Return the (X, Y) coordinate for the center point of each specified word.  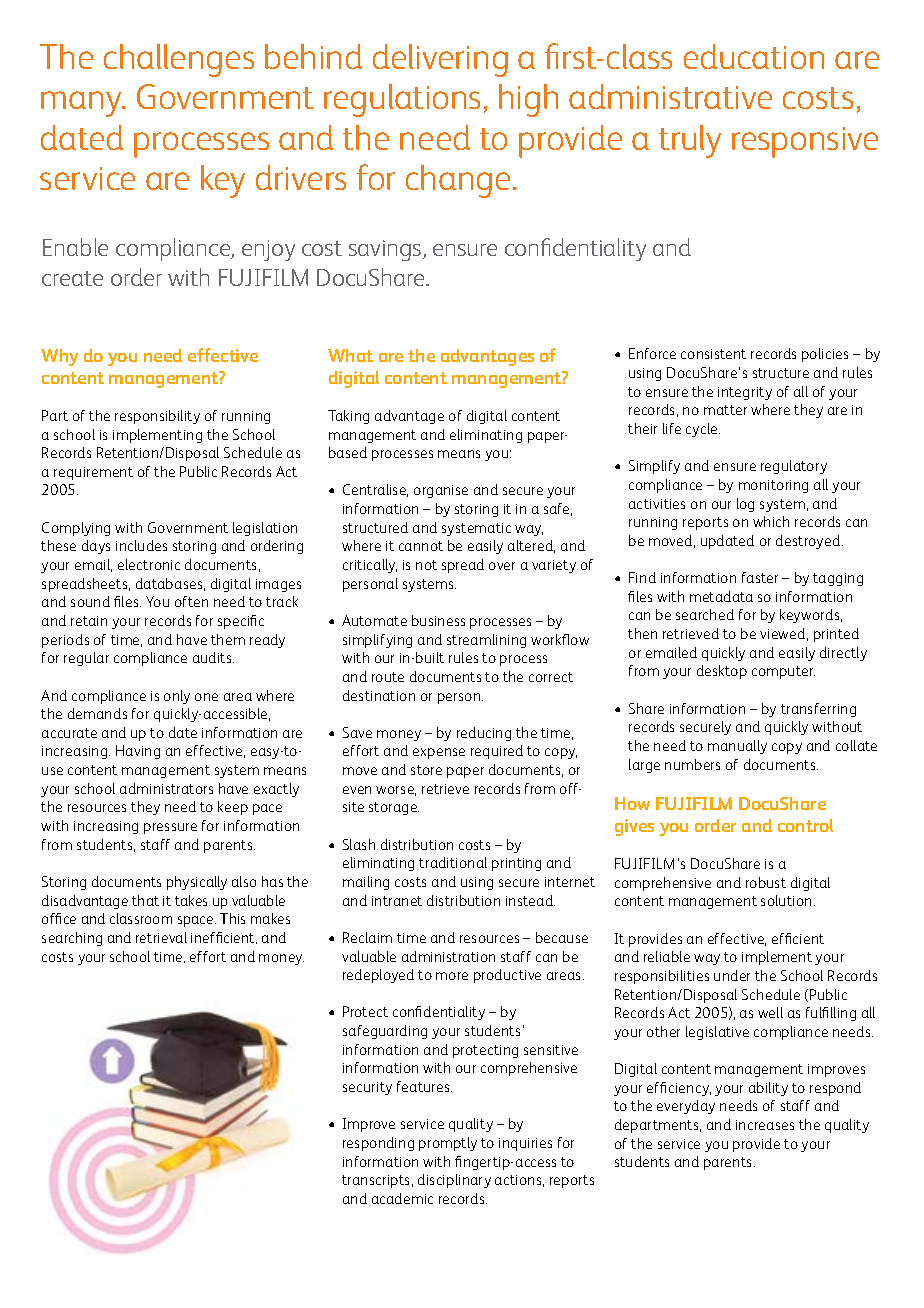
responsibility (157, 417)
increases (765, 1125)
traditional (453, 862)
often (191, 601)
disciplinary (454, 1181)
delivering (440, 60)
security (367, 1088)
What (350, 355)
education (754, 56)
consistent (713, 354)
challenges (179, 60)
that (145, 900)
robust (766, 882)
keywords (811, 616)
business (438, 620)
